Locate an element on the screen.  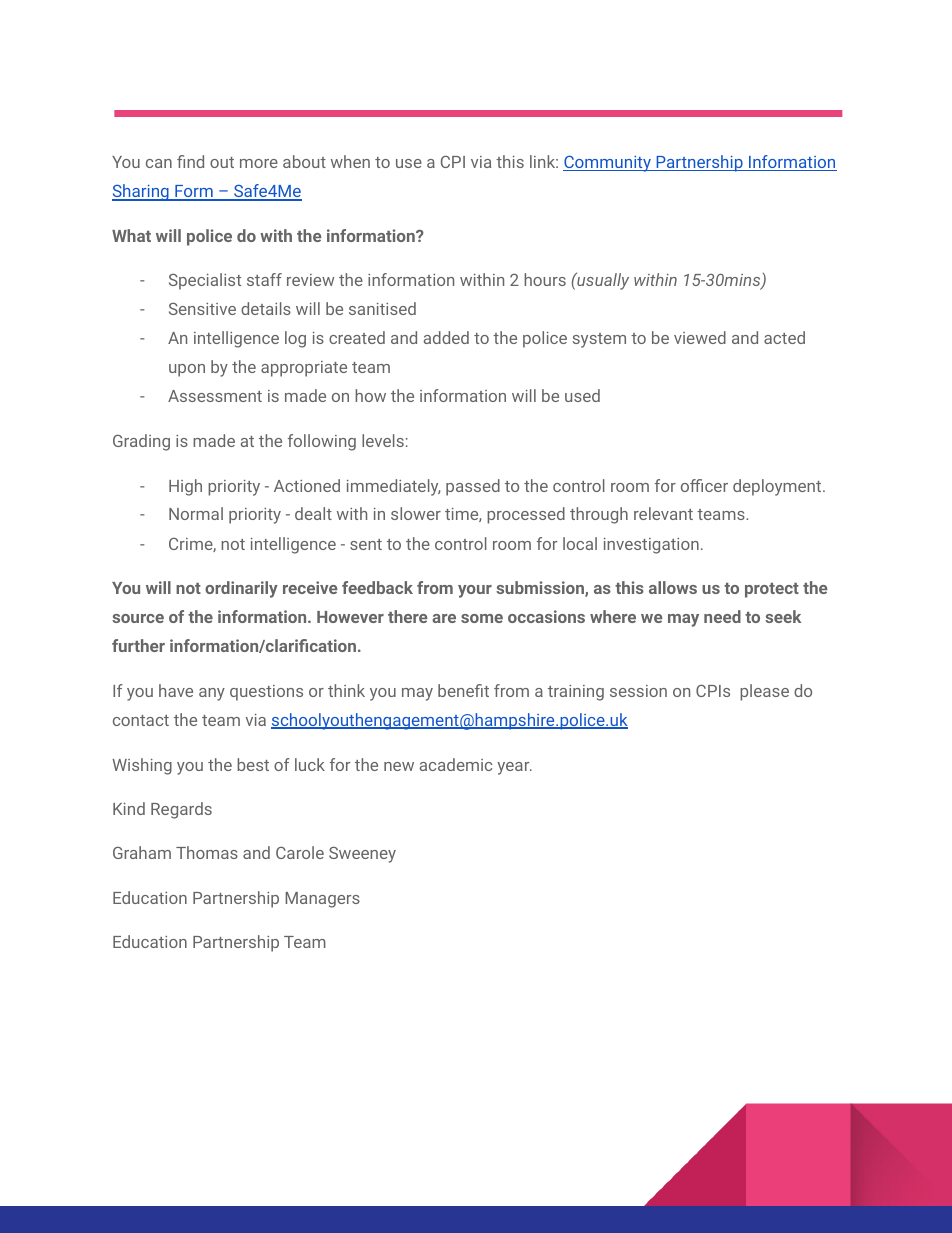
Normal is located at coordinates (196, 513).
